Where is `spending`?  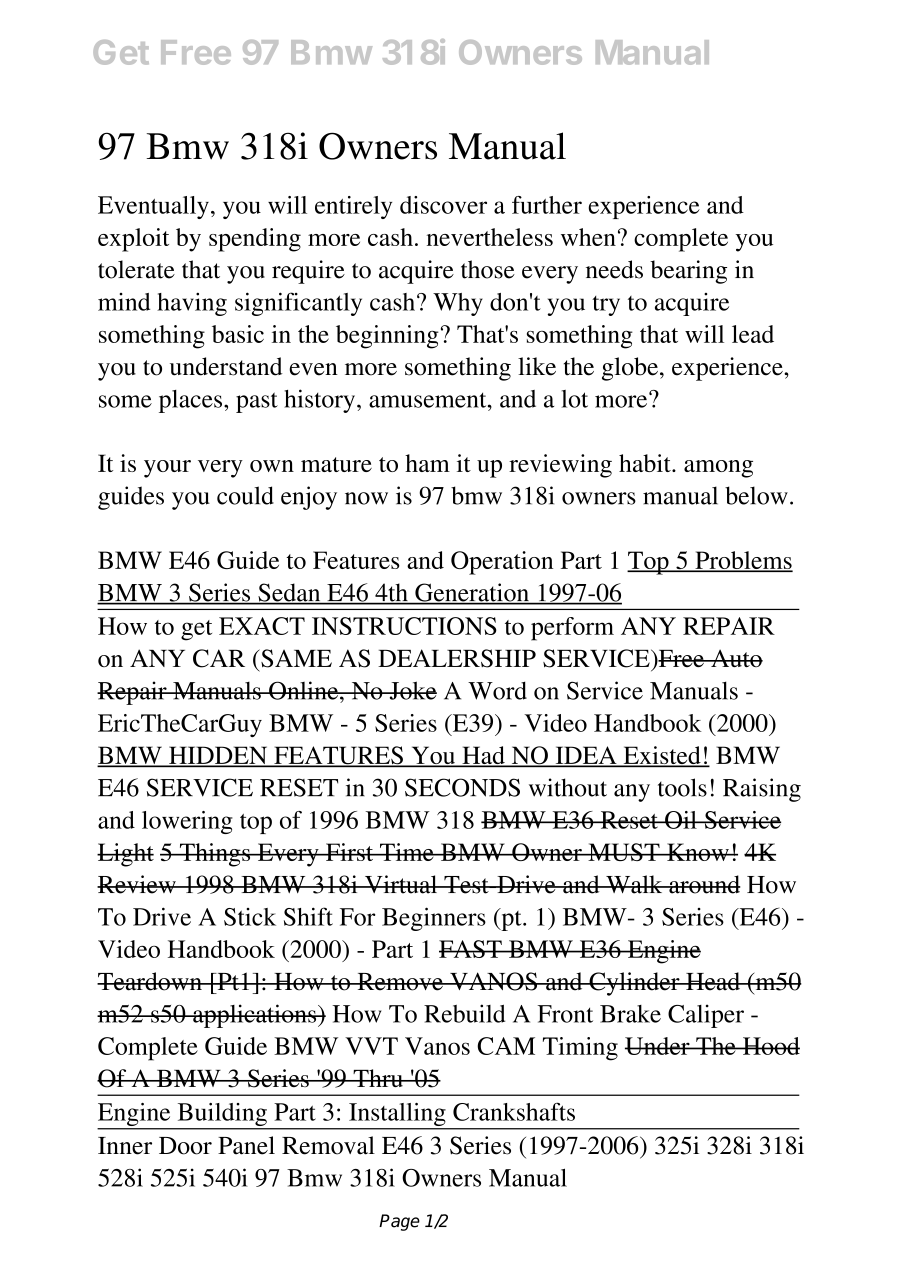
spending is located at coordinates (255, 240).
